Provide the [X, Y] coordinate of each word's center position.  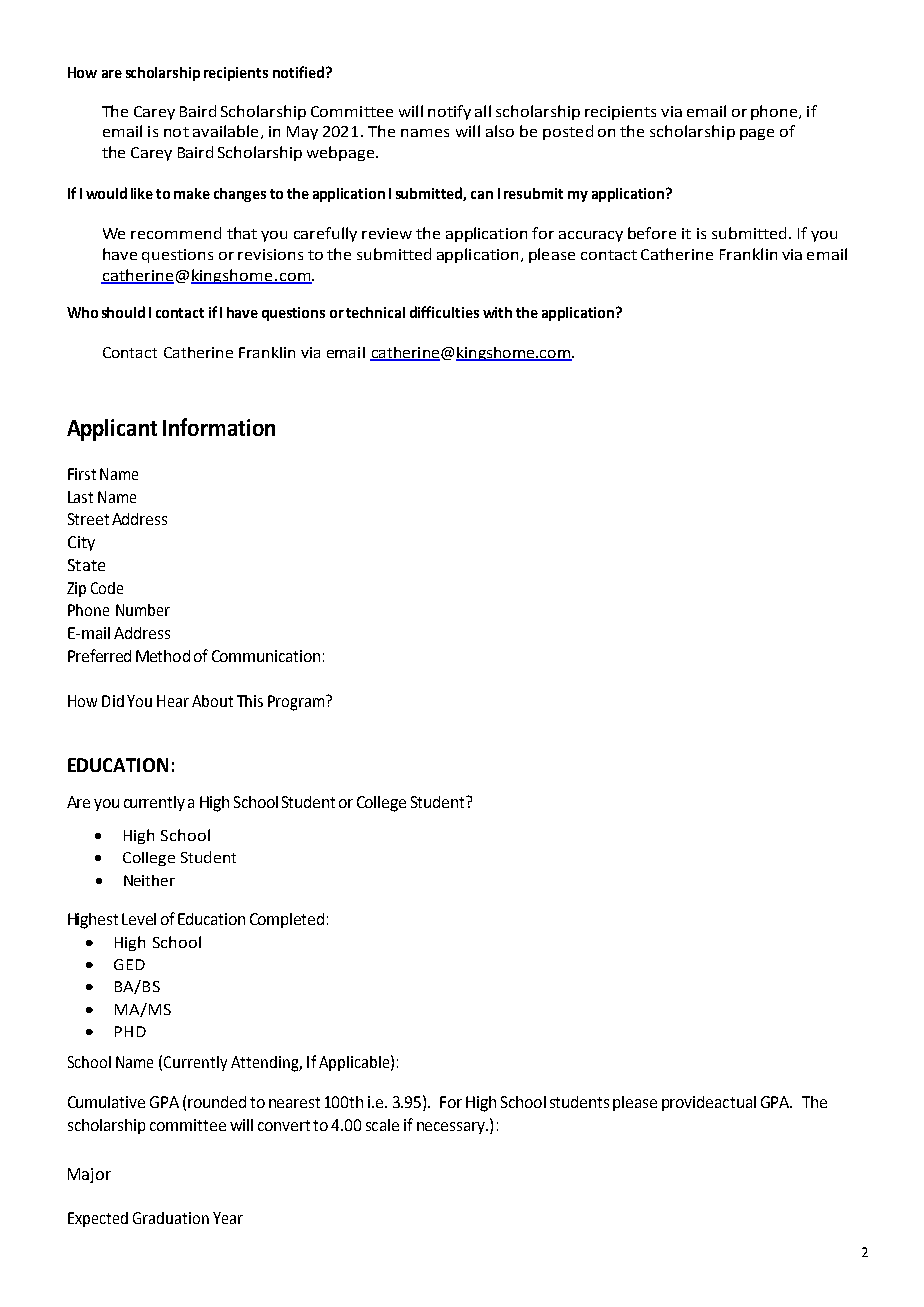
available [225, 131]
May [302, 133]
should [123, 312]
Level [139, 919]
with [497, 312]
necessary [452, 1128]
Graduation [171, 1218]
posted [568, 132]
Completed [287, 920]
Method [163, 656]
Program [297, 703]
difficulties [444, 312]
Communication [266, 656]
